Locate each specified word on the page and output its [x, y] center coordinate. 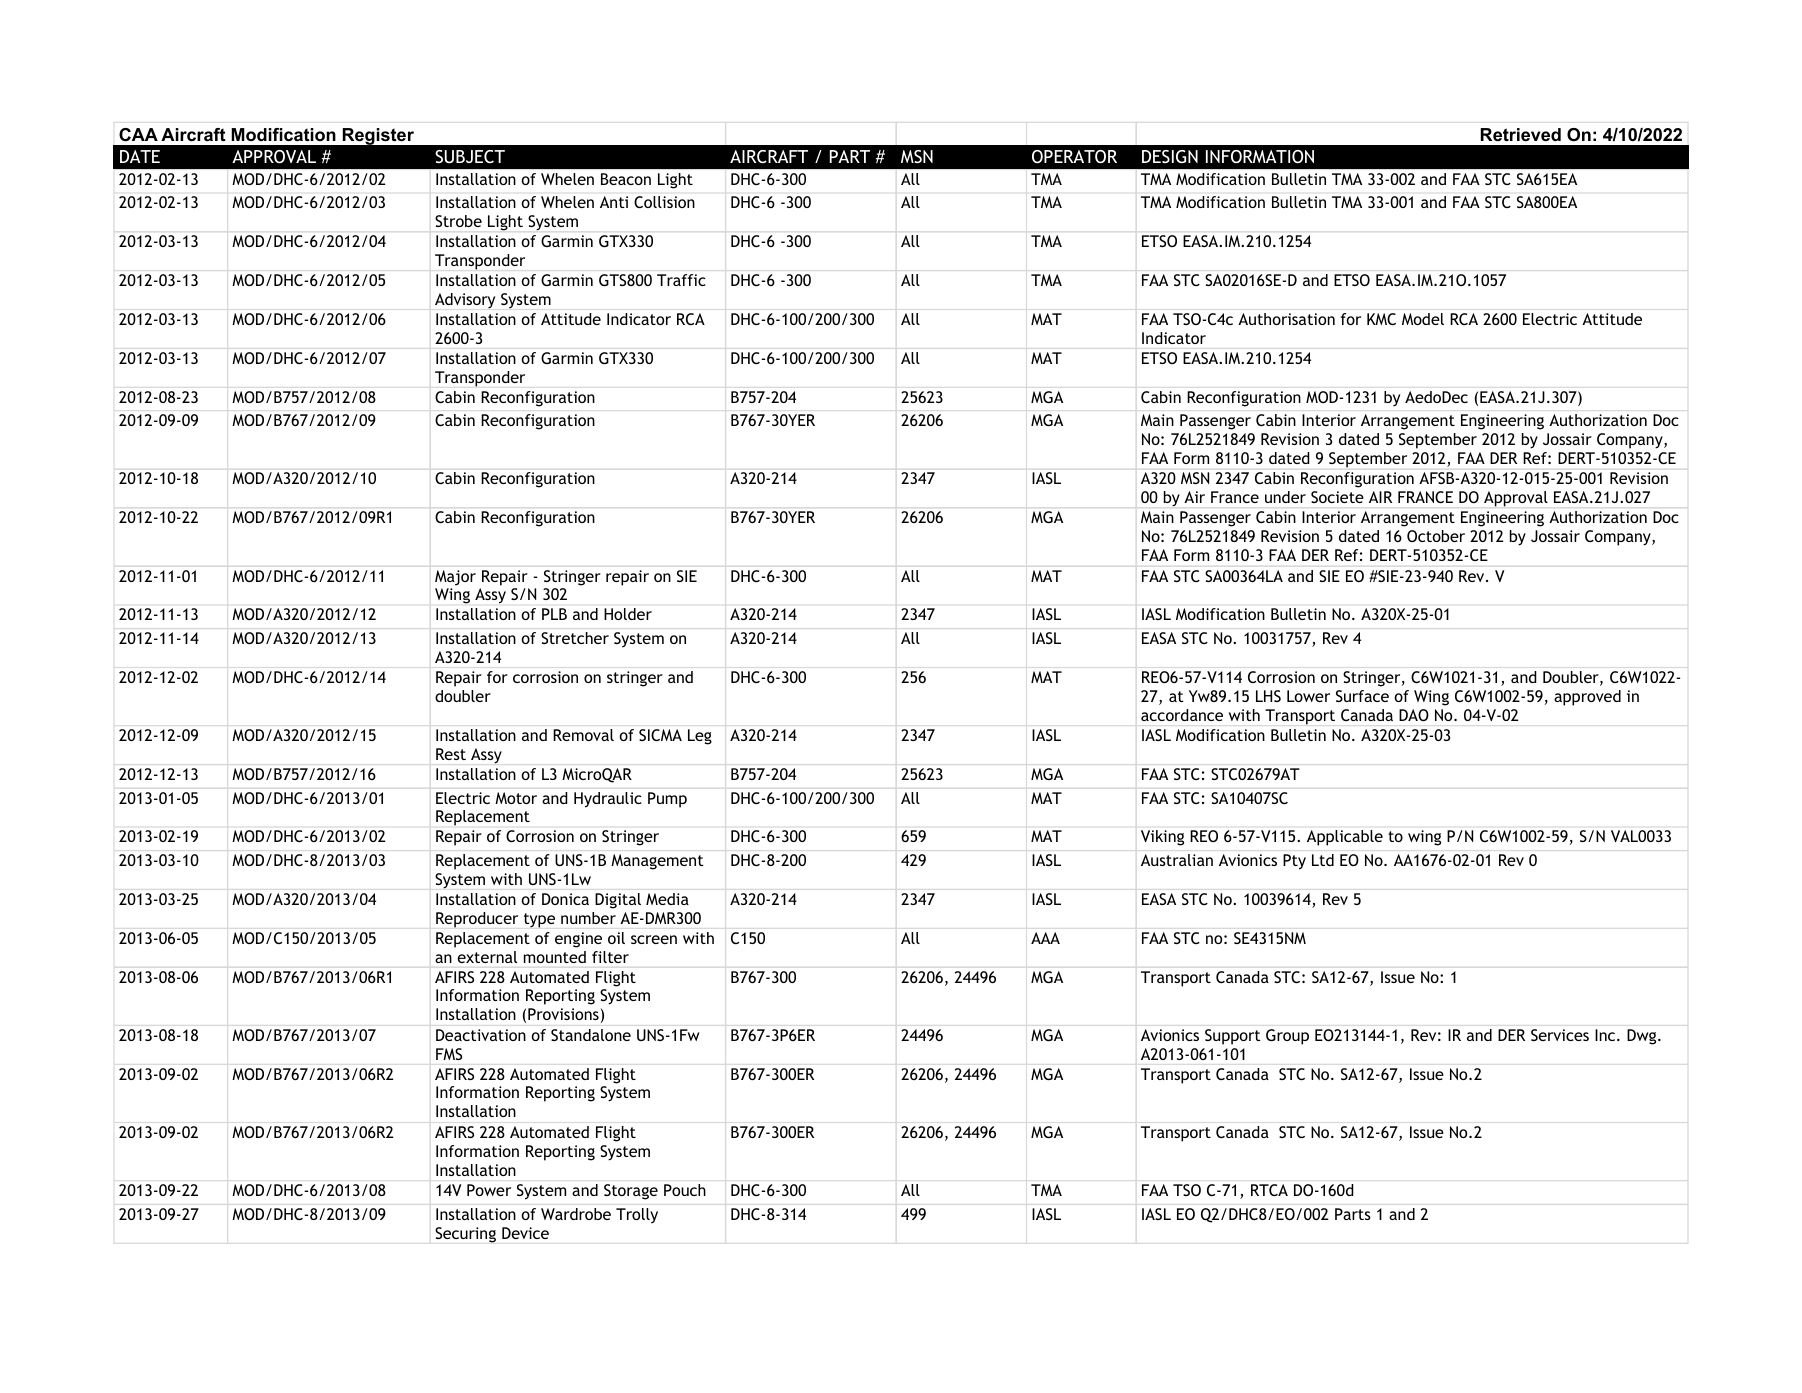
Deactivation [481, 1035]
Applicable [1345, 838]
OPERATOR [1074, 157]
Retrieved [1521, 134]
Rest [451, 754]
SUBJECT [470, 157]
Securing [465, 1235]
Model [1423, 319]
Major [455, 578]
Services [1560, 1035]
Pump [667, 800]
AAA [1045, 938]
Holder [628, 614]
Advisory [465, 301]
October [1436, 536]
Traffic [681, 280]
